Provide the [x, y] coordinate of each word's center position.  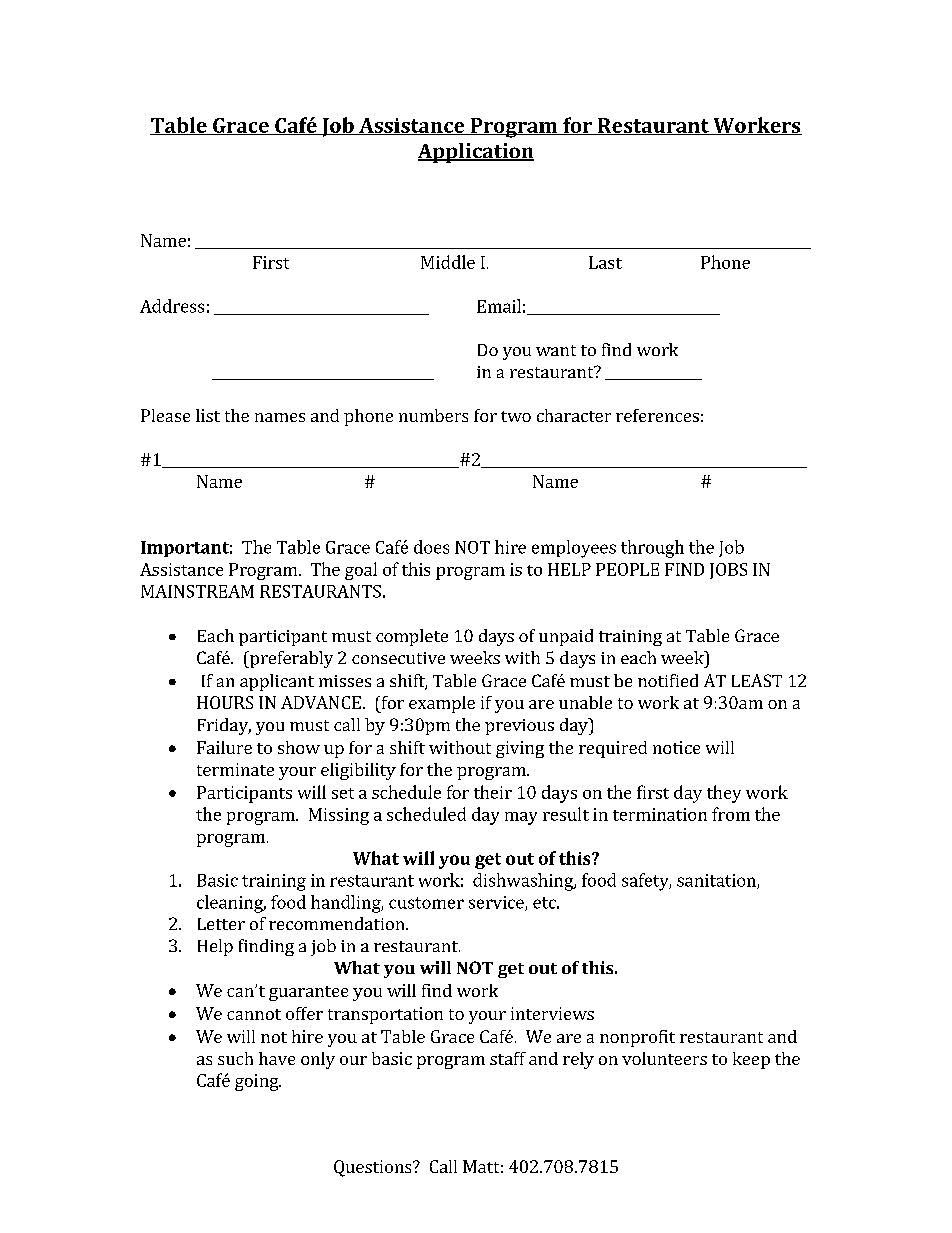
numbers [433, 415]
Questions [374, 1168]
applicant [277, 682]
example [442, 704]
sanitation [717, 881]
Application [476, 153]
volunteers [664, 1058]
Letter [221, 924]
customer [426, 903]
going [258, 1082]
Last [605, 262]
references [657, 415]
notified [668, 680]
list [208, 415]
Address [172, 306]
